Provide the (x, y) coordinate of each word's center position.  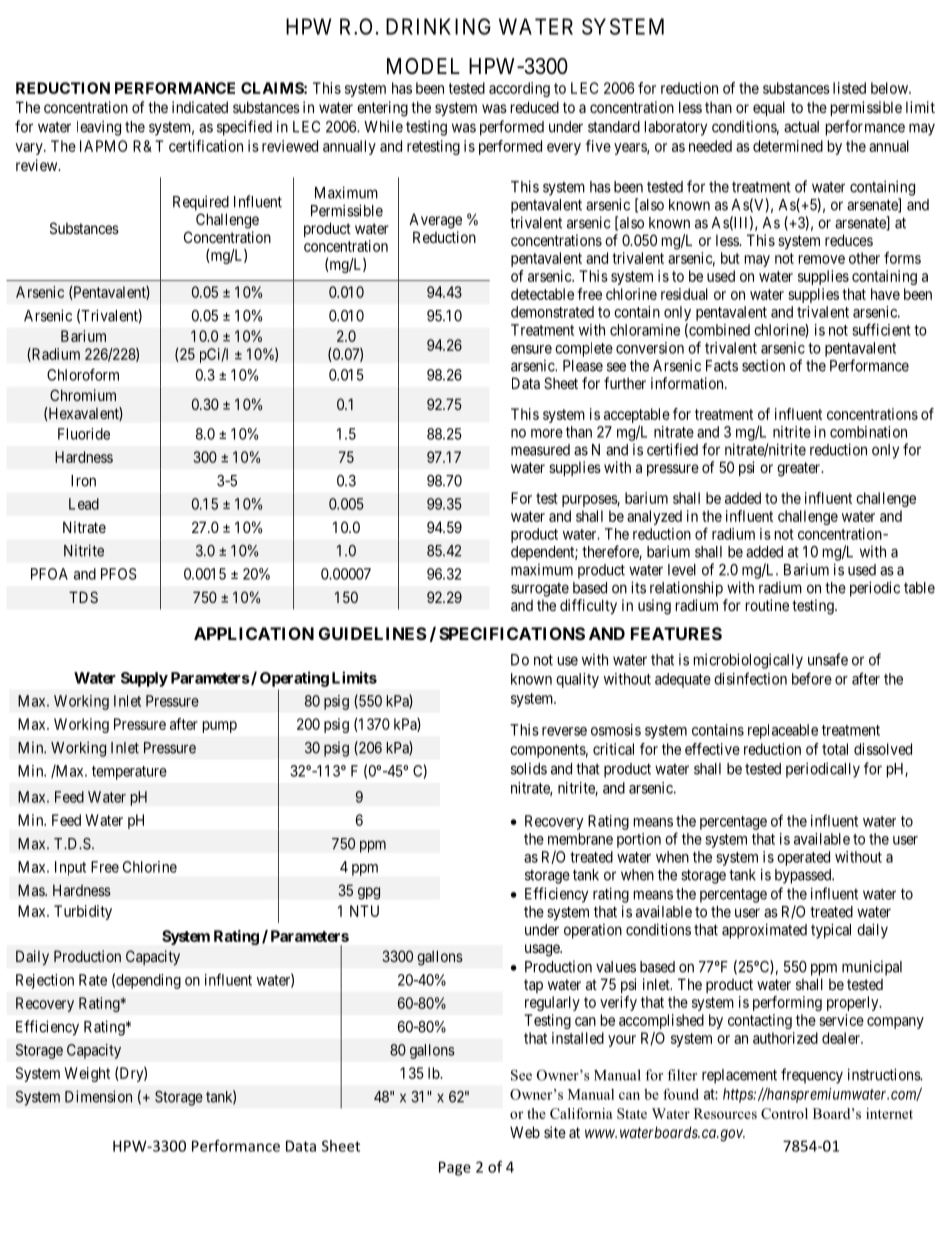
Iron (83, 481)
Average (435, 221)
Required (201, 203)
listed (849, 88)
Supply (144, 679)
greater (800, 469)
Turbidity (83, 912)
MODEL (423, 66)
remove (822, 259)
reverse (564, 731)
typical (831, 931)
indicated (200, 107)
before (812, 678)
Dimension (98, 1096)
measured (540, 450)
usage (543, 950)
